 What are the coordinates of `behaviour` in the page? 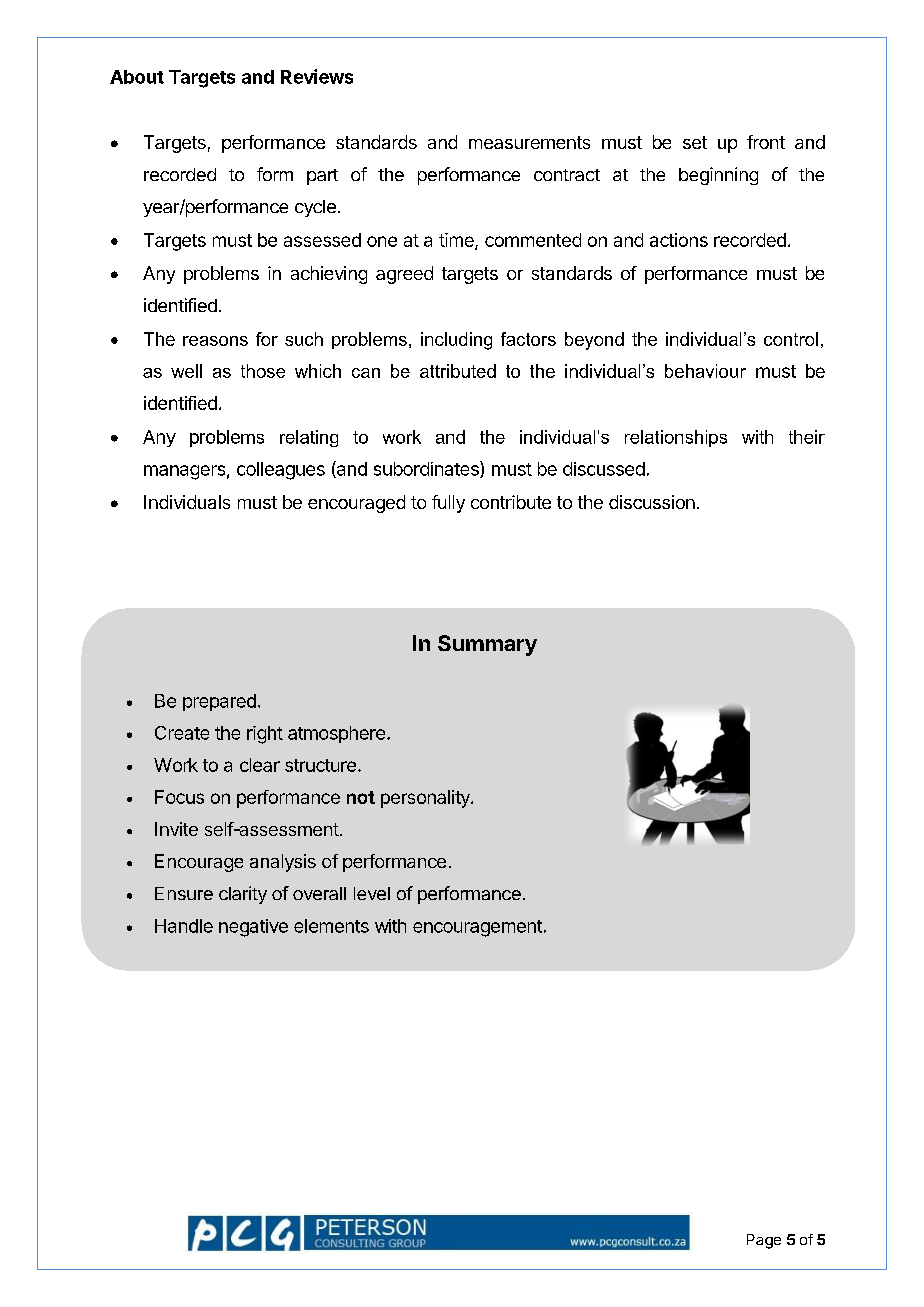 It's located at (705, 371).
